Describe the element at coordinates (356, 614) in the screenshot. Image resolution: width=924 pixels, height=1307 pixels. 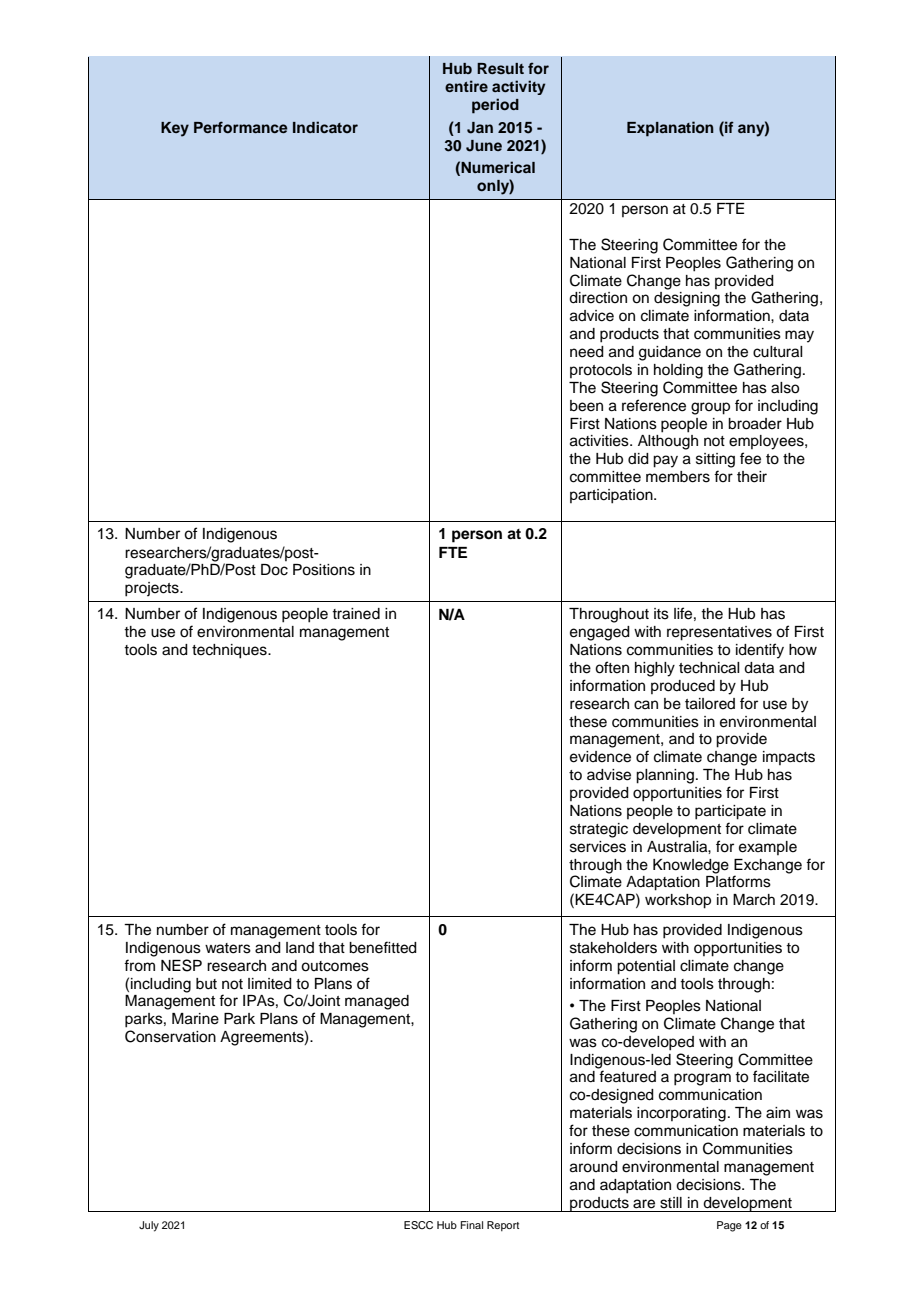
I see `trained` at that location.
